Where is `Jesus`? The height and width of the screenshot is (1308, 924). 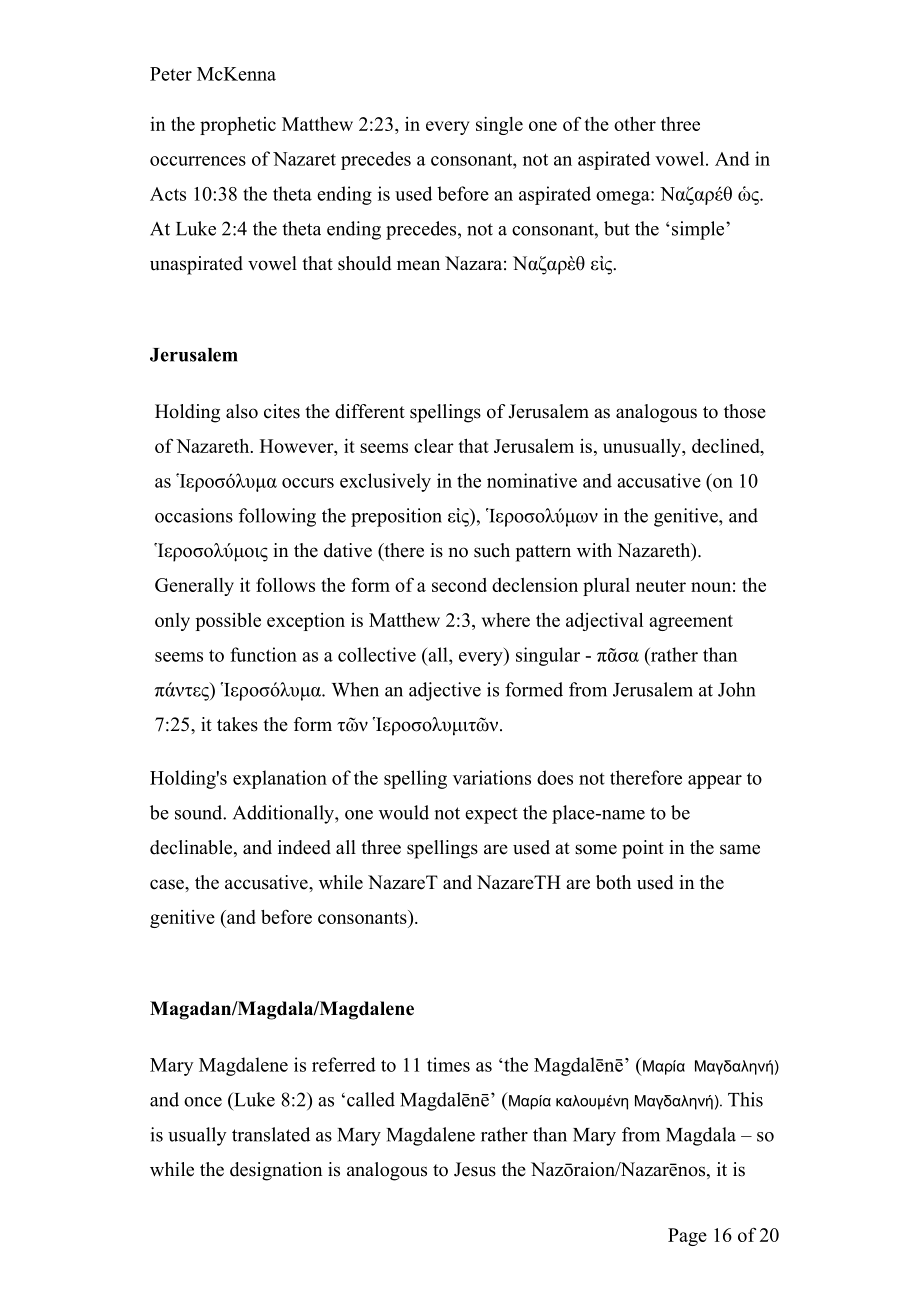 Jesus is located at coordinates (475, 1169).
